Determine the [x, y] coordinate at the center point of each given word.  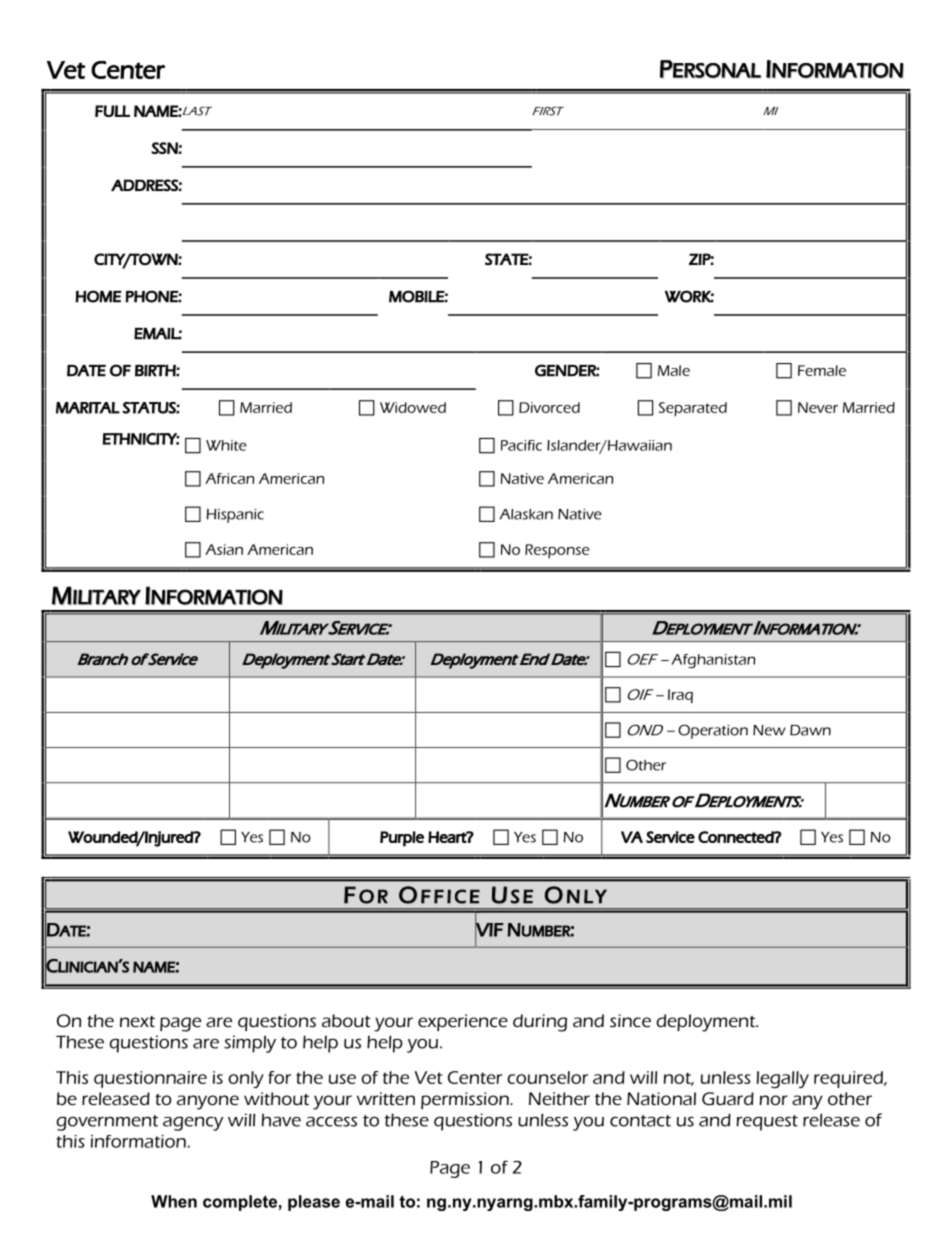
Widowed [413, 407]
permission [466, 1100]
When [174, 1201]
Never [818, 407]
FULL [112, 111]
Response [557, 551]
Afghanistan [713, 661]
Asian [224, 549]
